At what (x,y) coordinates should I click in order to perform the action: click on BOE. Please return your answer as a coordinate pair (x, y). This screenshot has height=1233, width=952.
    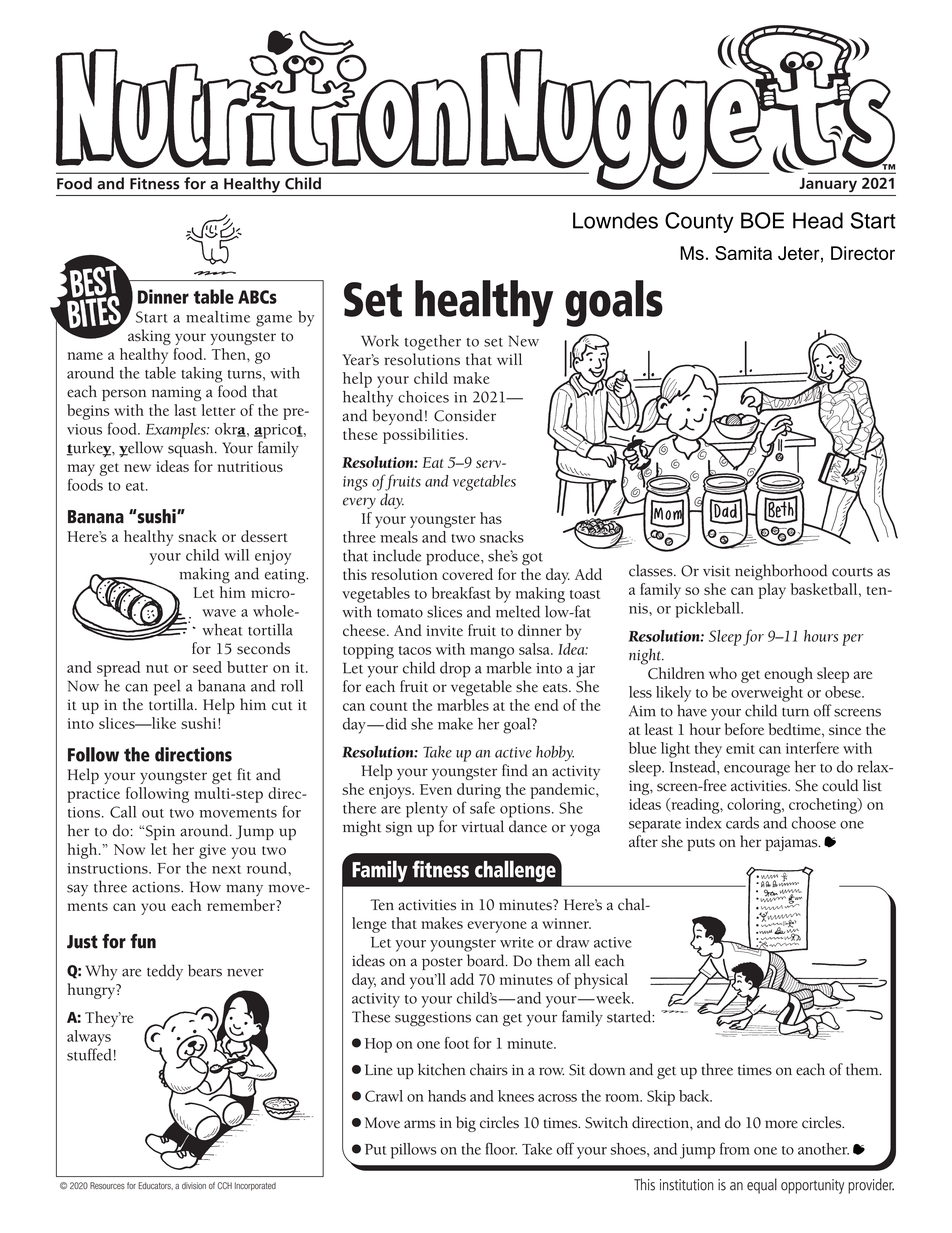
    Looking at the image, I should click on (762, 220).
